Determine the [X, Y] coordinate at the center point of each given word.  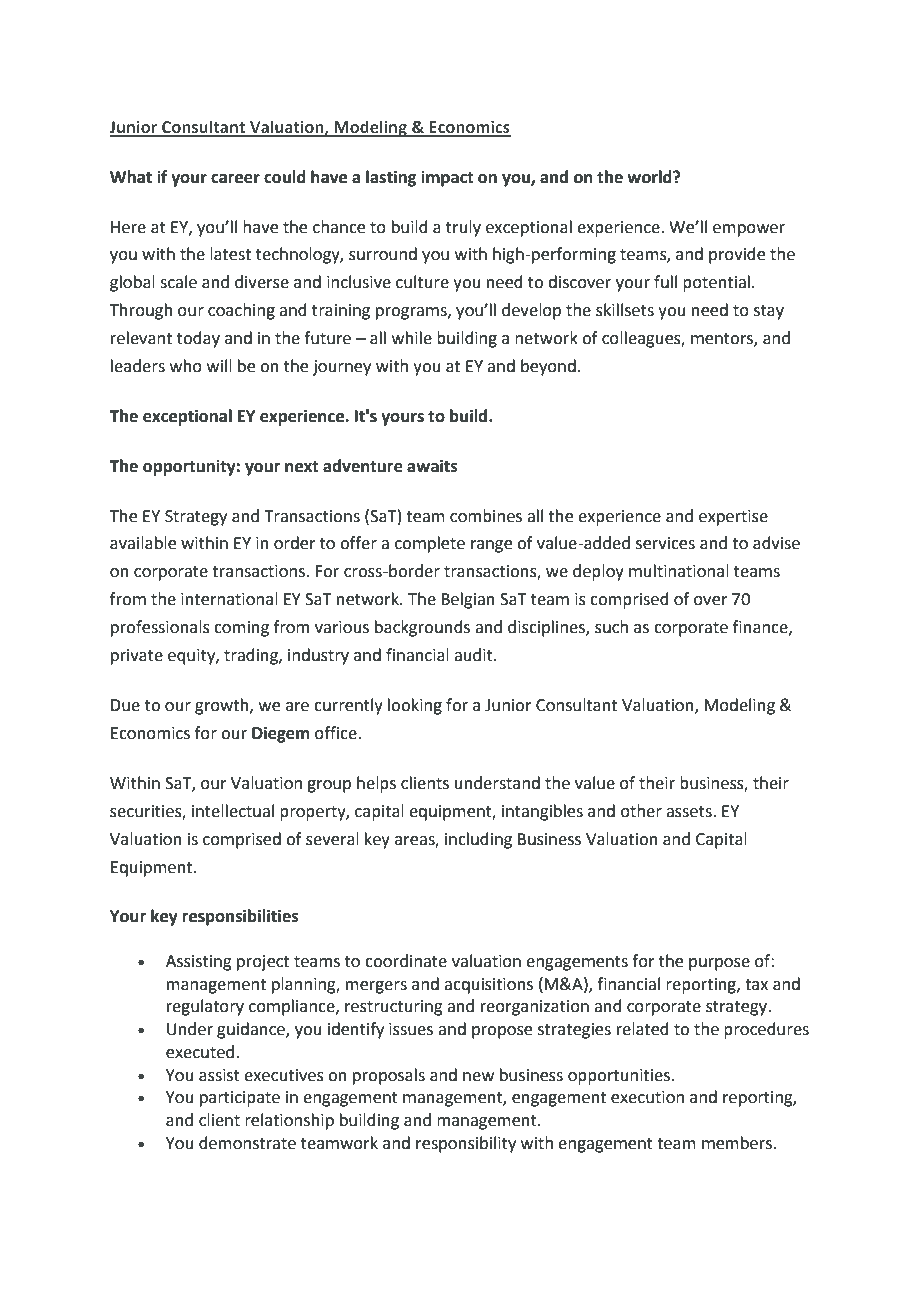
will [219, 365]
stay [769, 312]
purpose [719, 964]
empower [749, 230]
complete [430, 544]
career [235, 179]
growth [223, 706]
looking [415, 706]
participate [240, 1099]
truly [463, 228]
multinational [679, 571]
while [412, 338]
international [229, 599]
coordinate [406, 961]
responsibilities [240, 917]
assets [690, 812]
